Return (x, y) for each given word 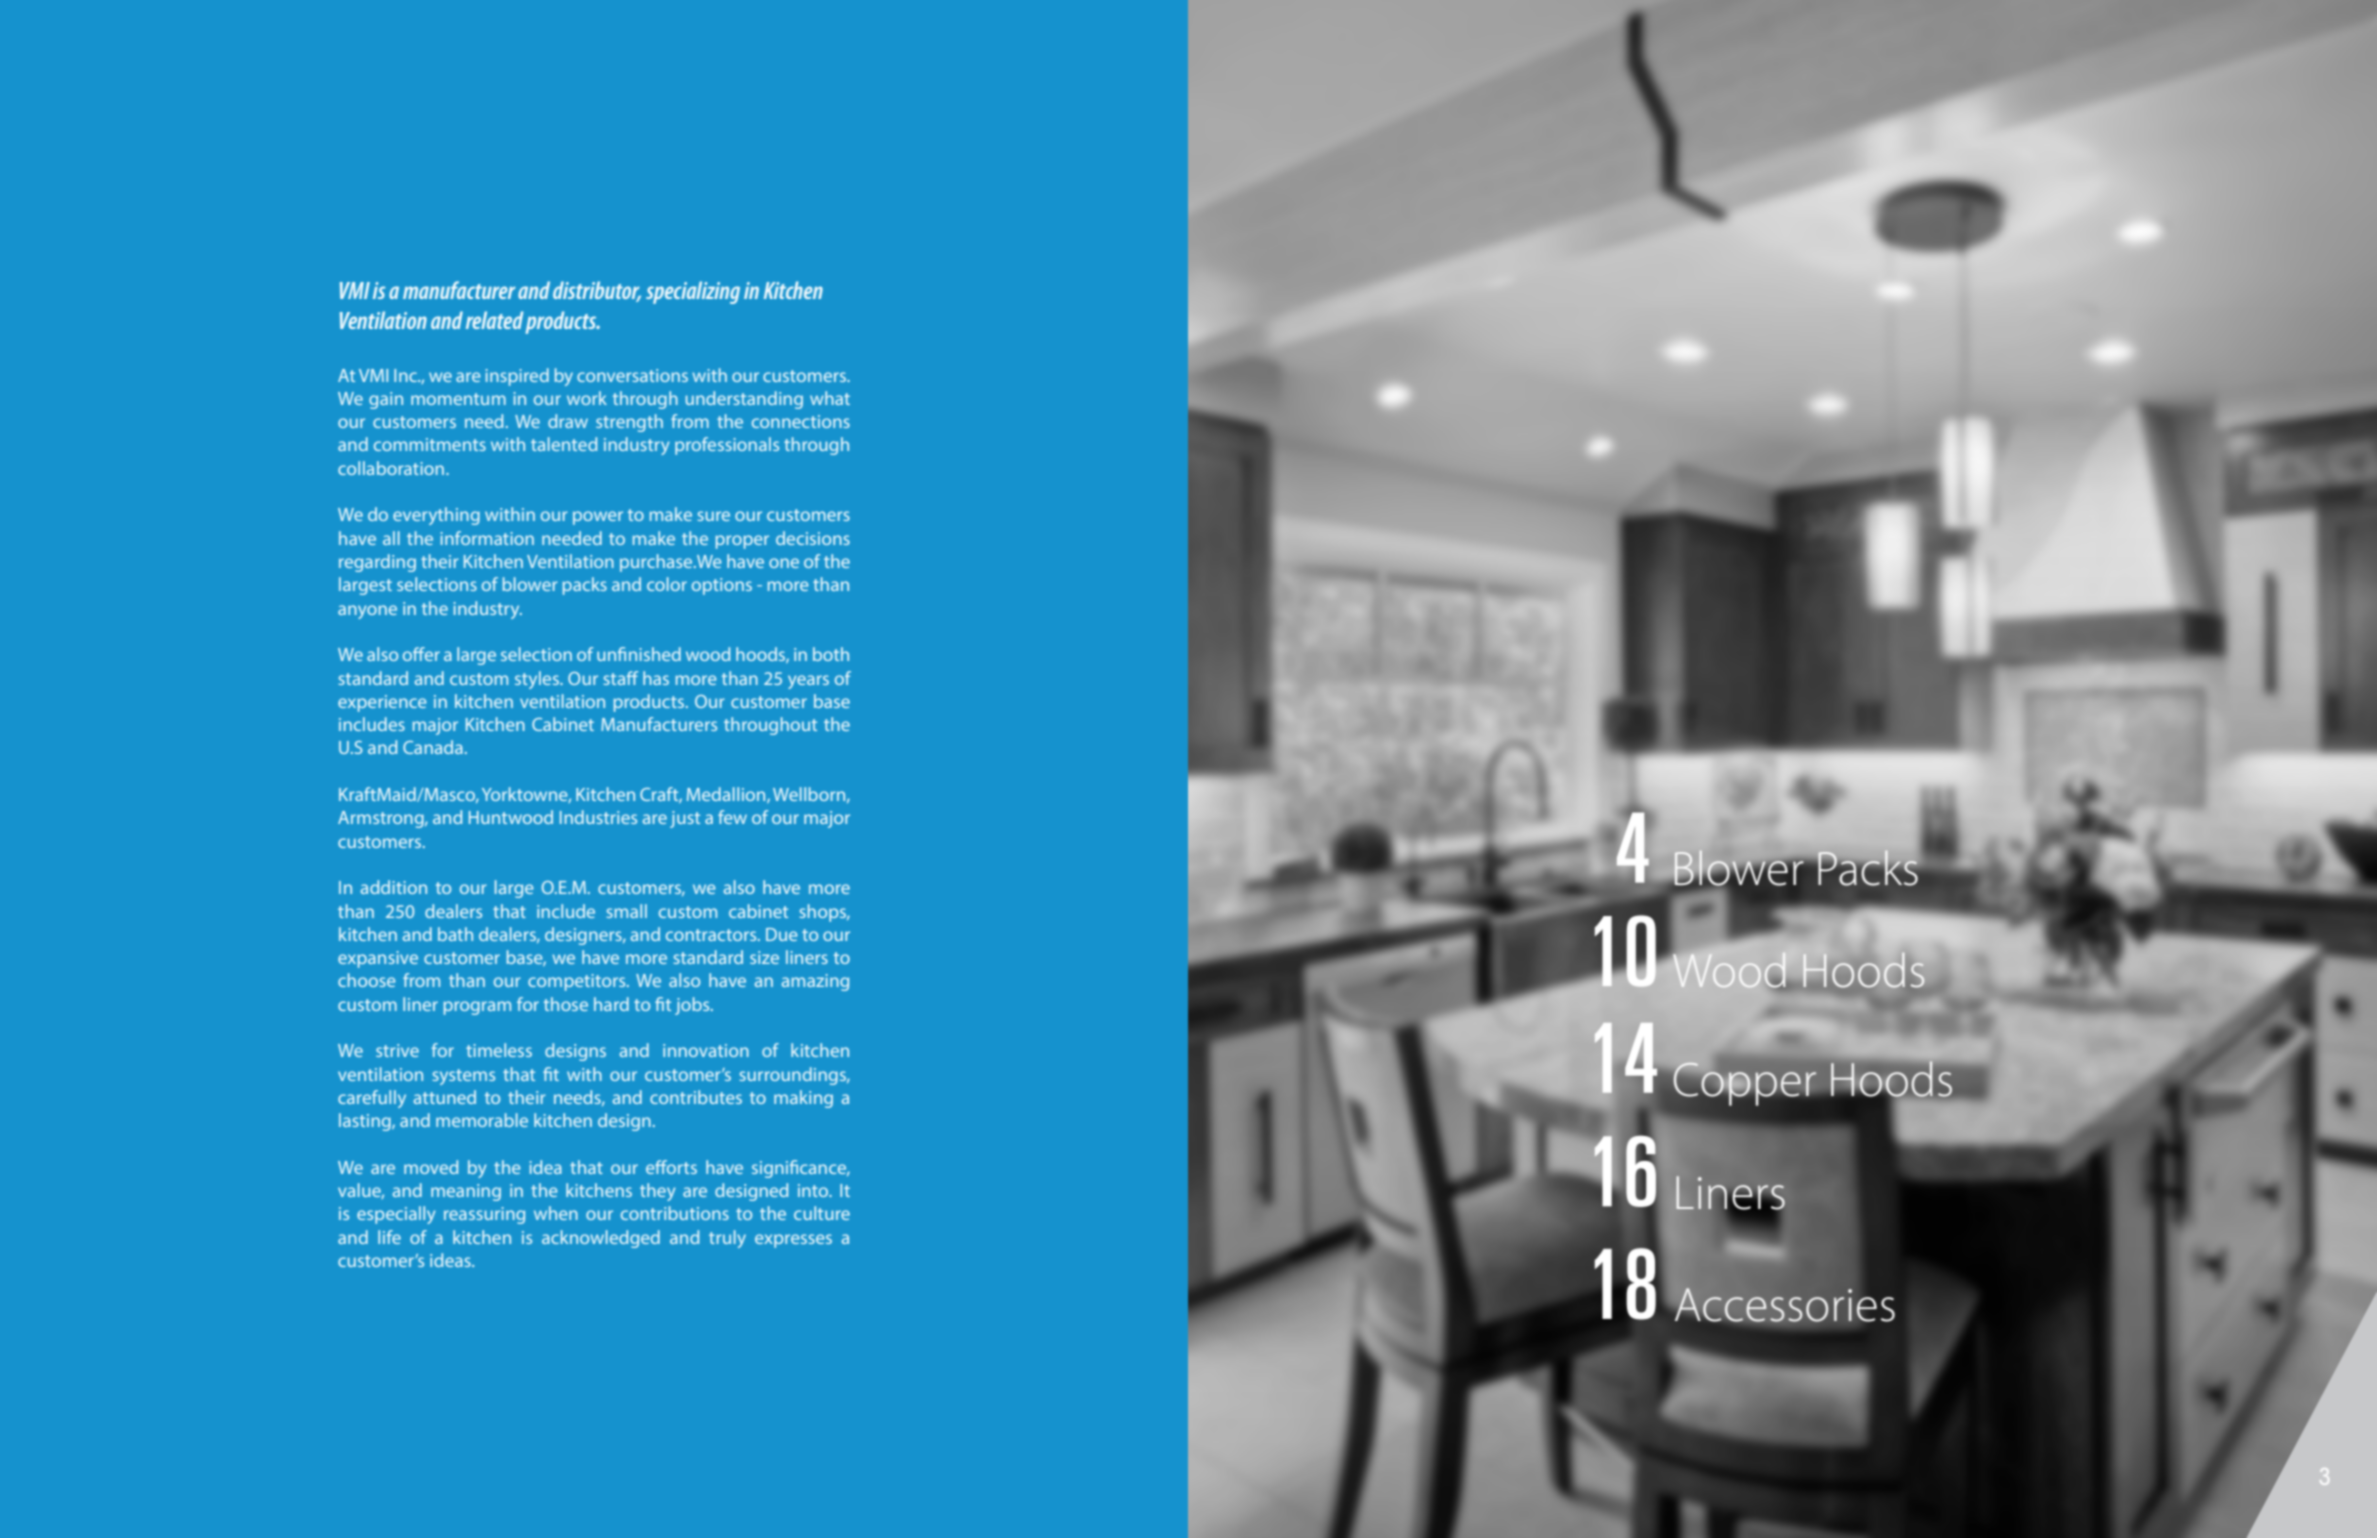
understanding (744, 400)
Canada (433, 747)
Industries (598, 817)
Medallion (727, 795)
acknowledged (601, 1239)
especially (396, 1215)
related (494, 320)
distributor (597, 291)
